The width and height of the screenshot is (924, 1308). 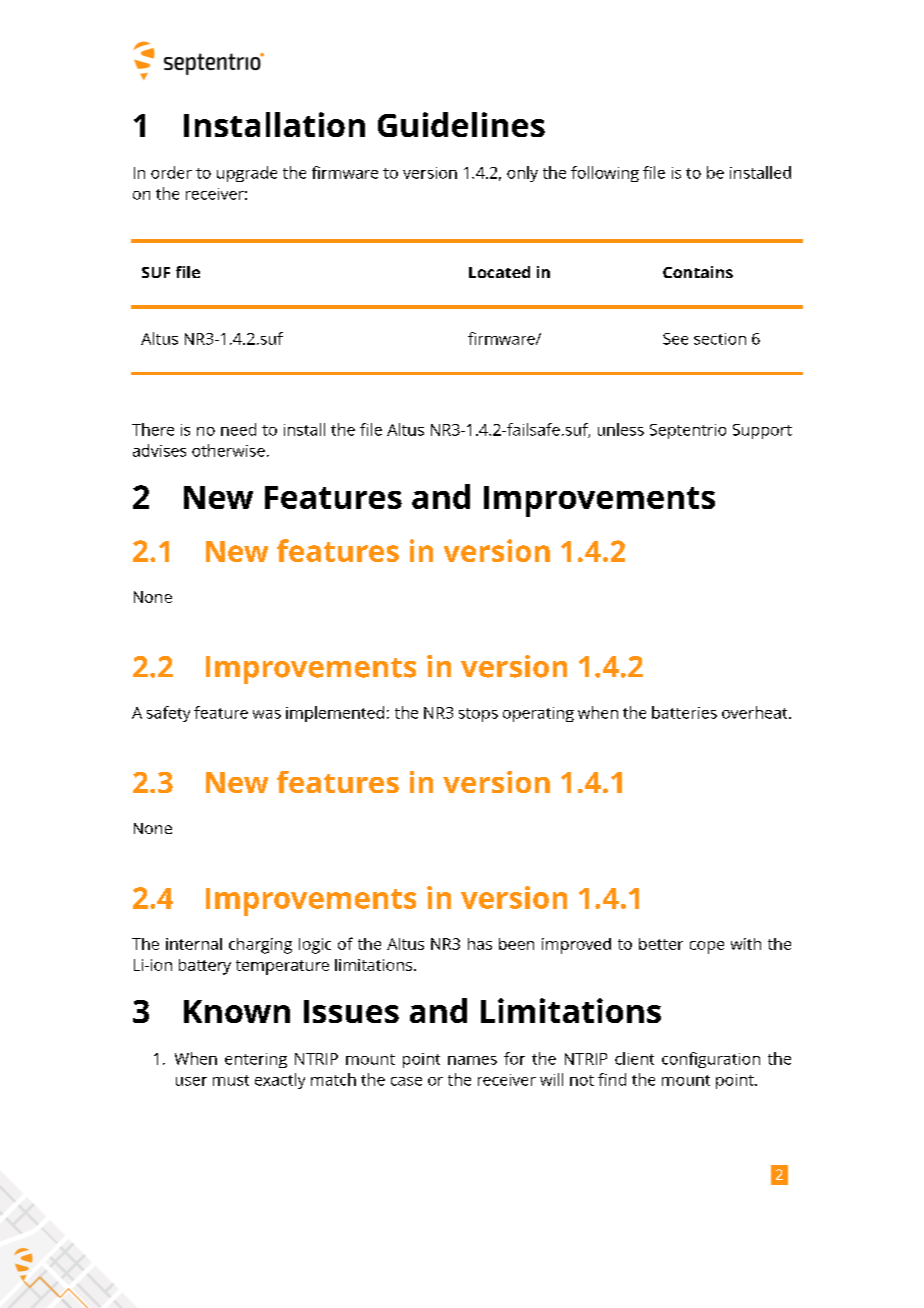 What do you see at coordinates (478, 715) in the screenshot?
I see `stops` at bounding box center [478, 715].
